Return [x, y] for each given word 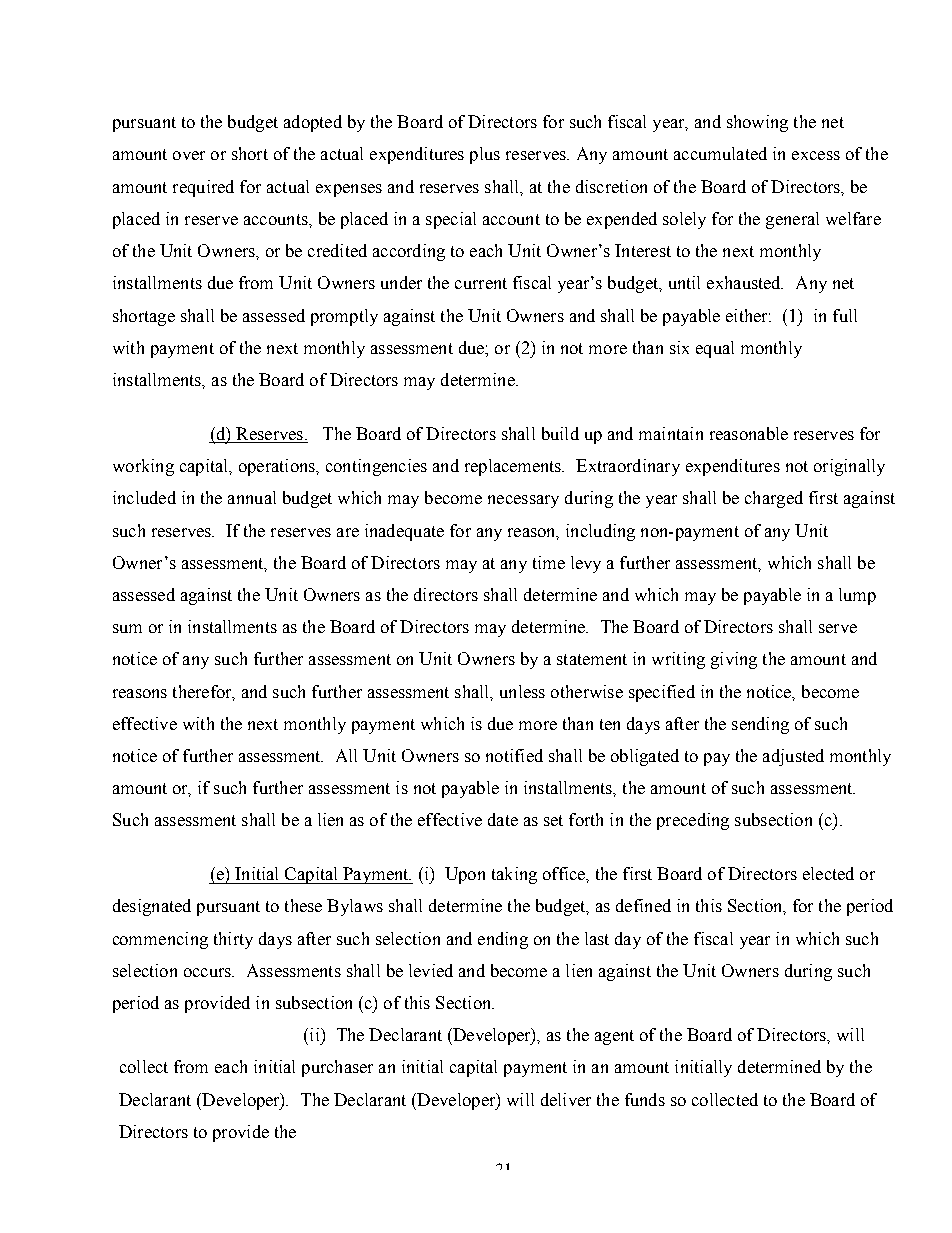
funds [645, 1099]
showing [757, 123]
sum [127, 628]
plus [485, 155]
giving [734, 660]
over [189, 155]
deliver [566, 1099]
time [549, 562]
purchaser [337, 1068]
